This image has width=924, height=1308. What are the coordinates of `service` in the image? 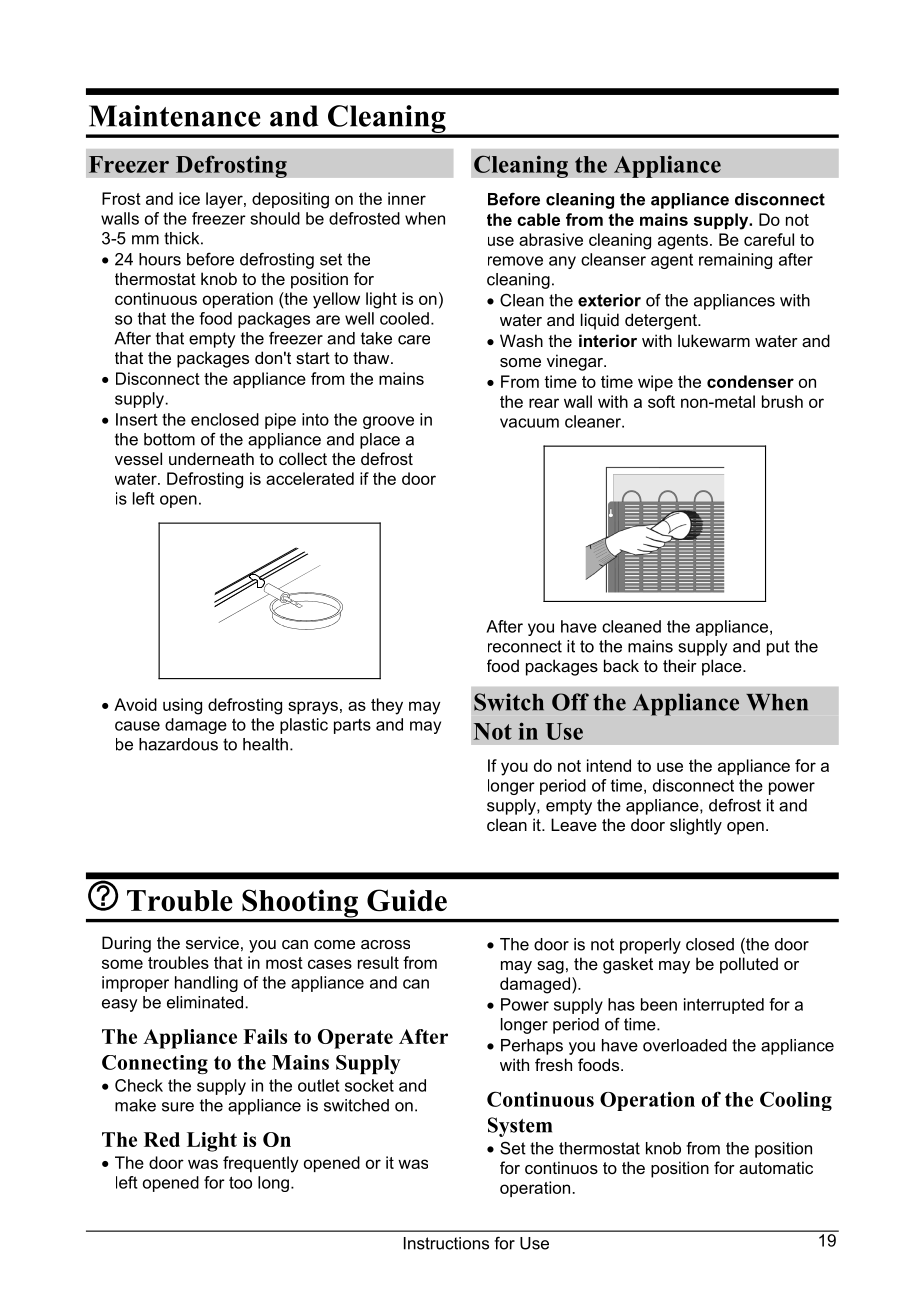 It's located at (212, 942).
